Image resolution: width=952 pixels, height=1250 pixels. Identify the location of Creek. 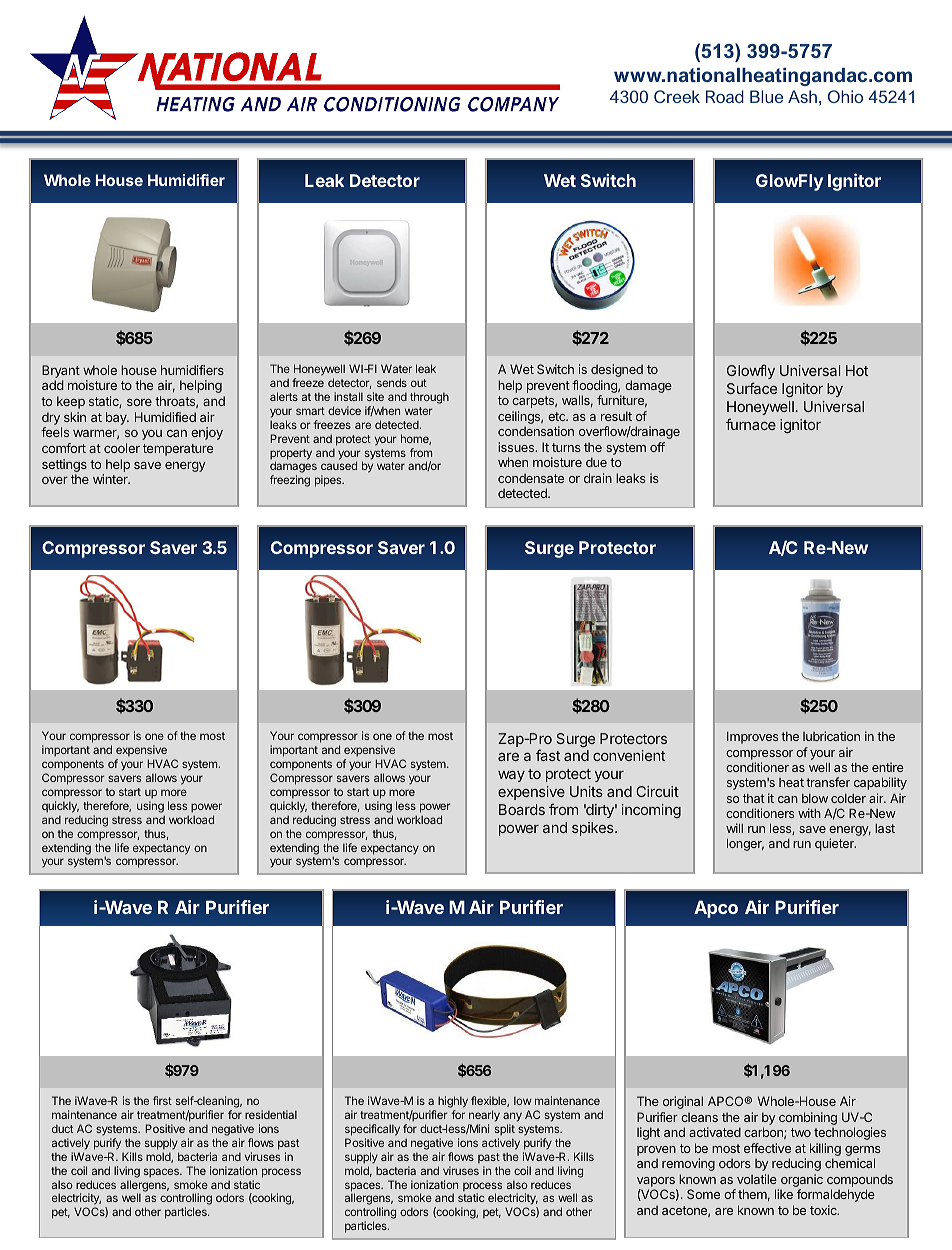
(677, 96).
